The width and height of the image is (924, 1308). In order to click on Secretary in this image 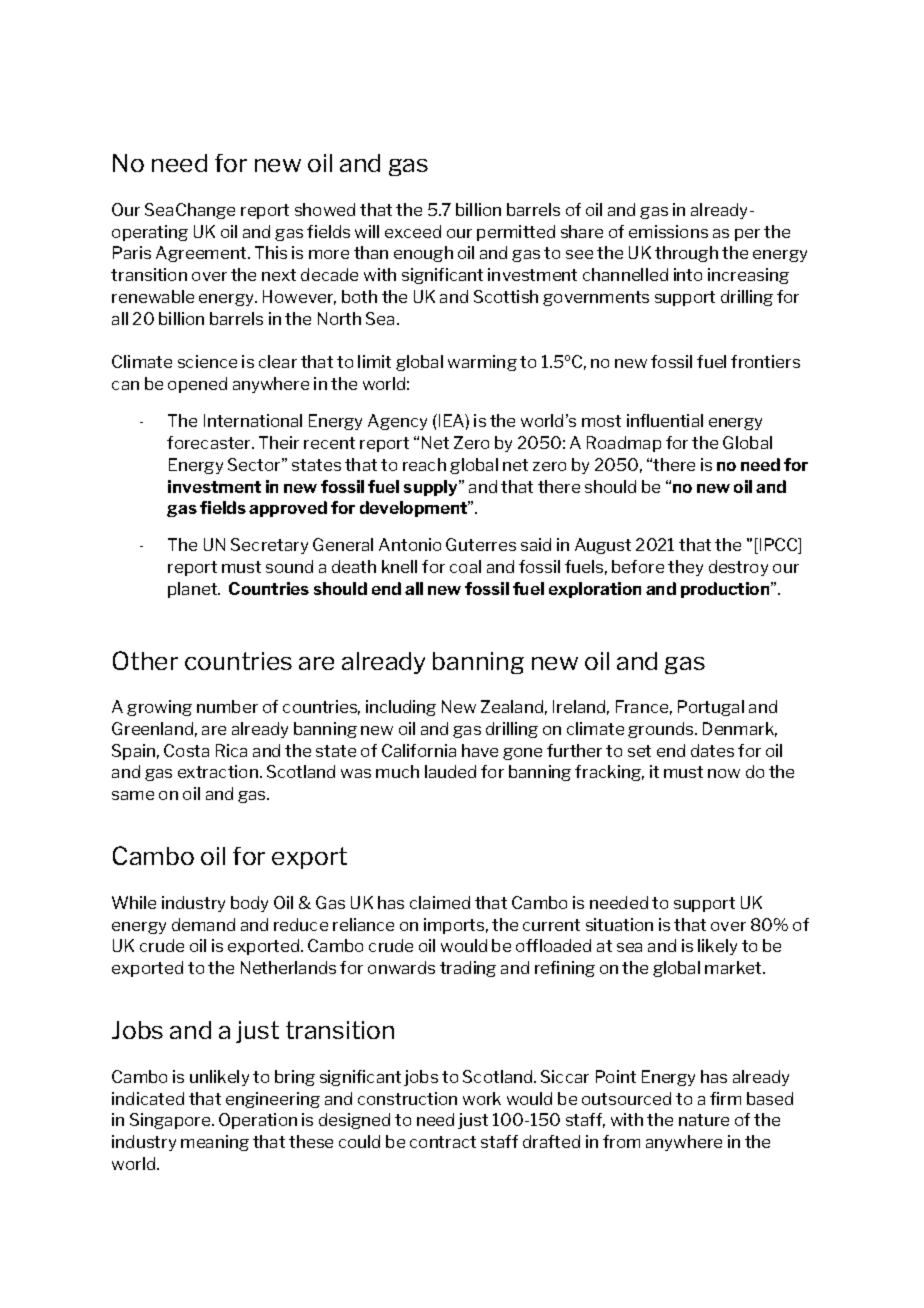, I will do `click(269, 546)`.
